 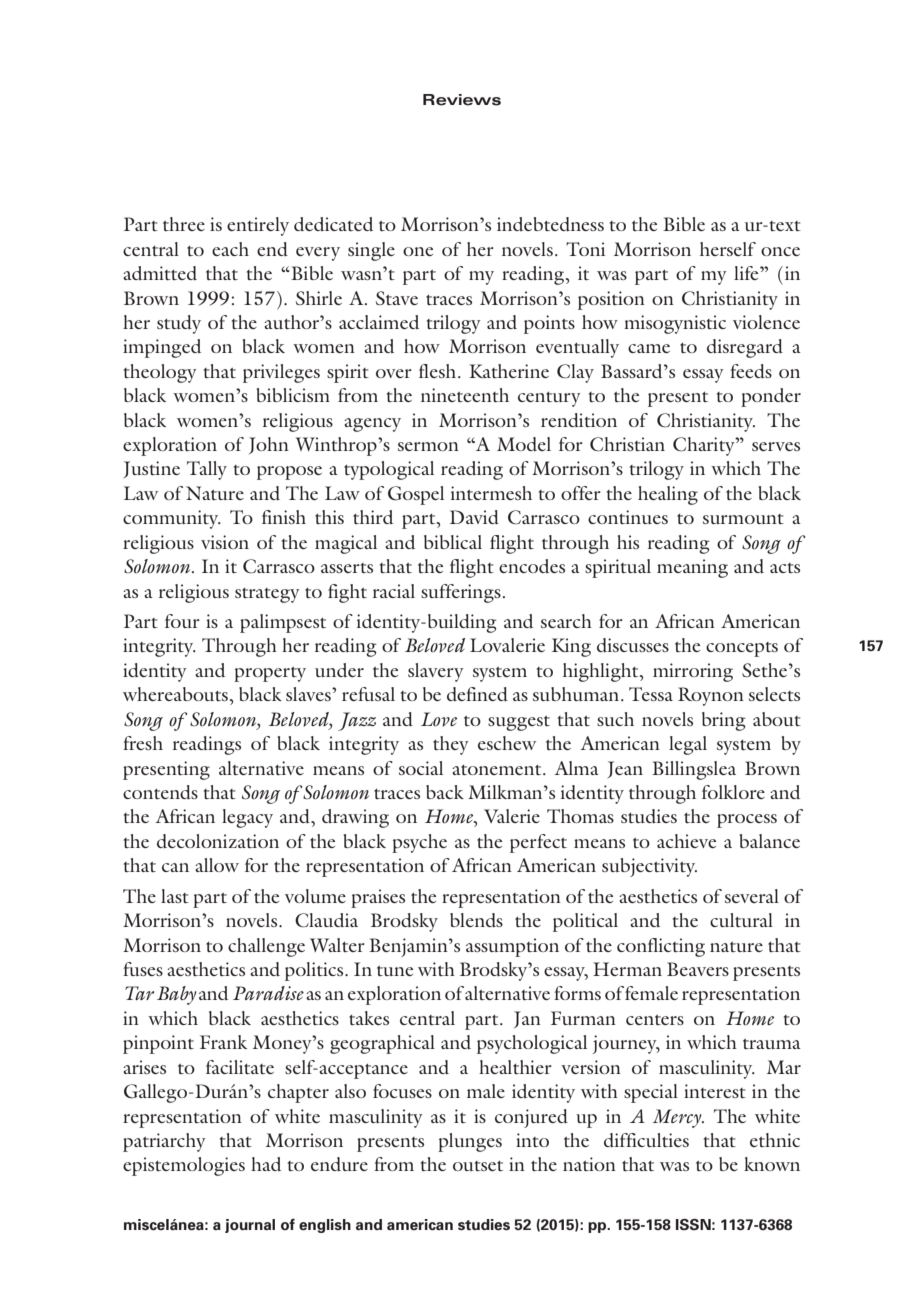 What do you see at coordinates (668, 495) in the document?
I see `healing` at bounding box center [668, 495].
